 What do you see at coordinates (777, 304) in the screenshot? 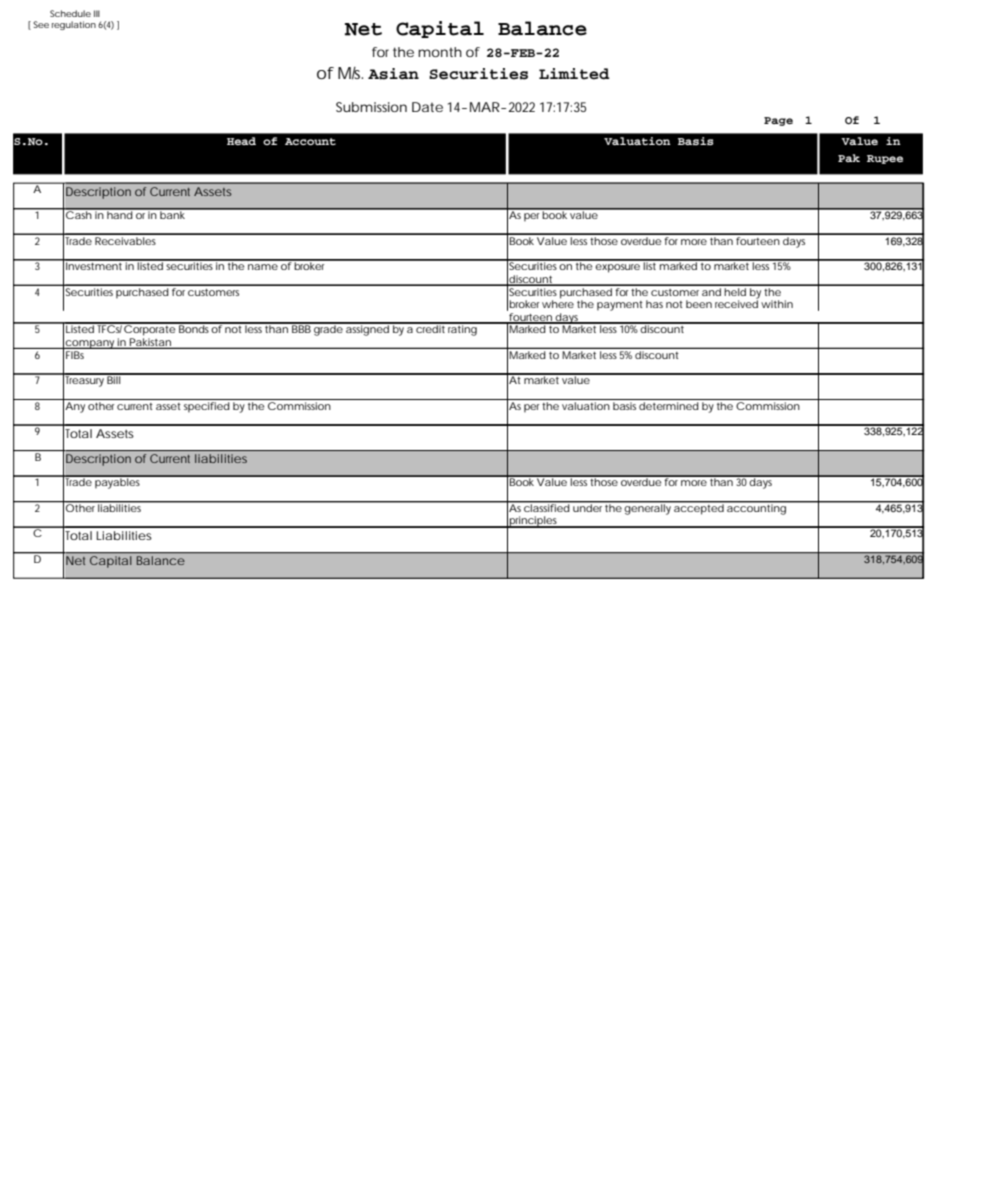
I see `within` at bounding box center [777, 304].
